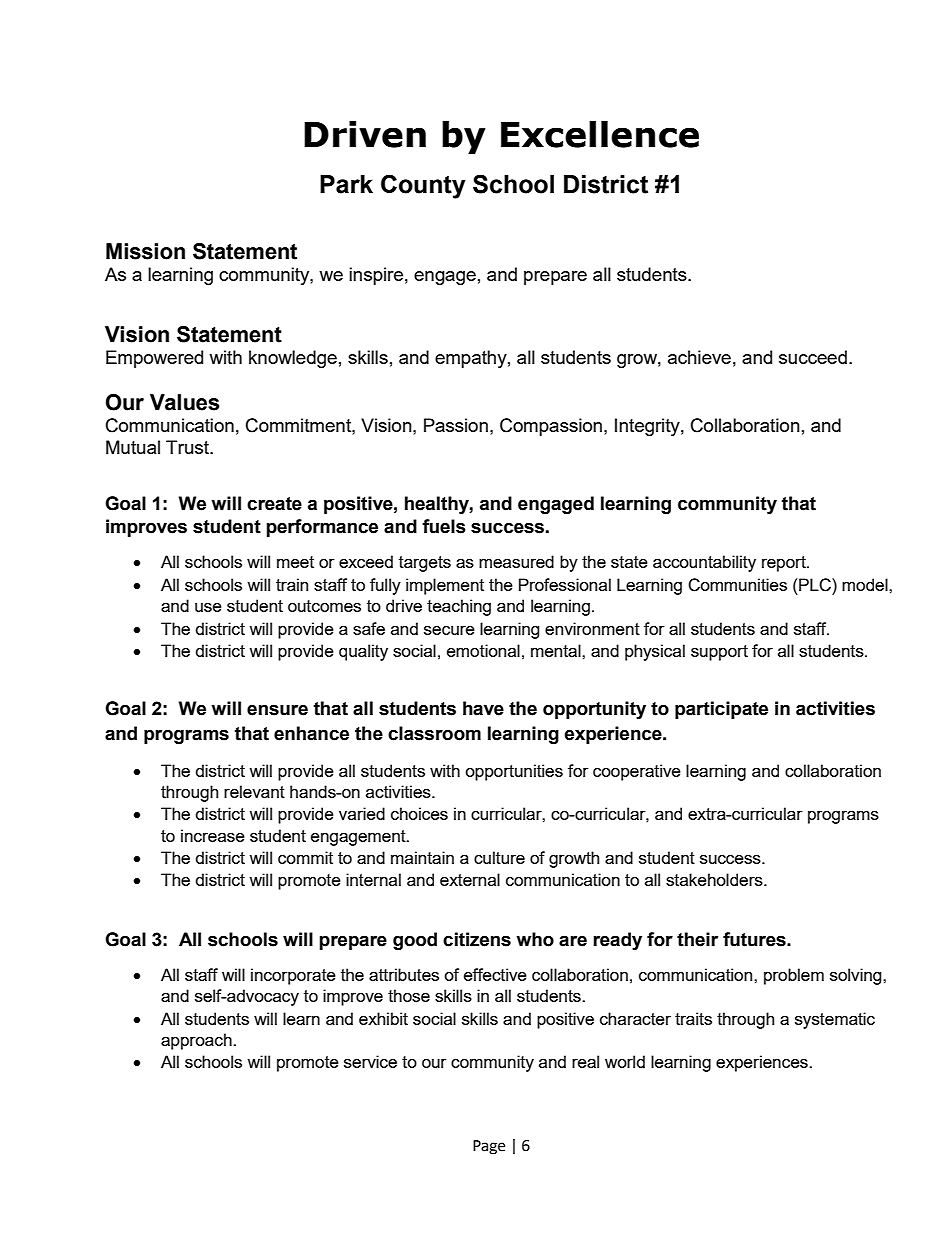  Describe the element at coordinates (346, 184) in the screenshot. I see `Park` at that location.
